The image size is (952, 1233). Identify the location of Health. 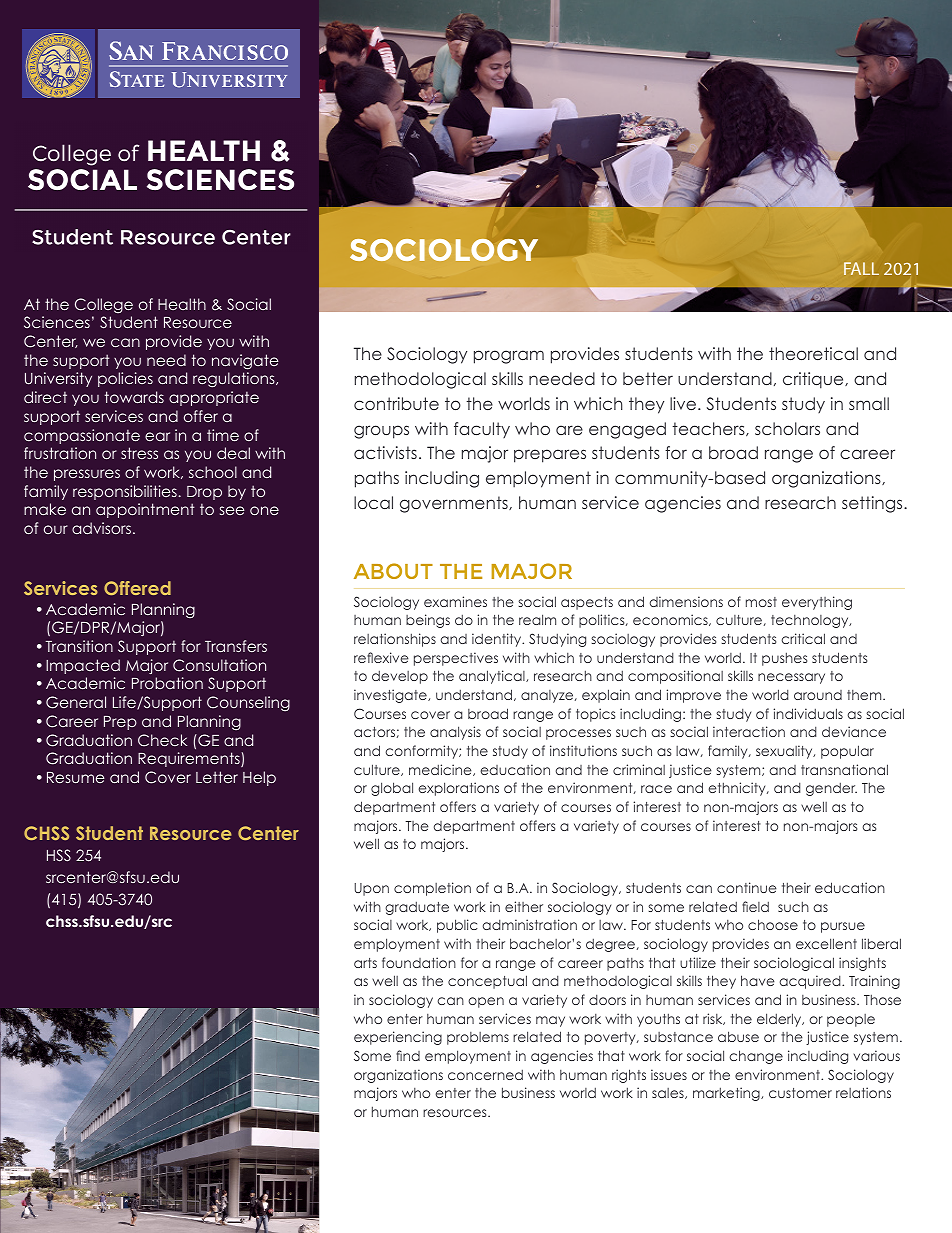
(182, 304).
